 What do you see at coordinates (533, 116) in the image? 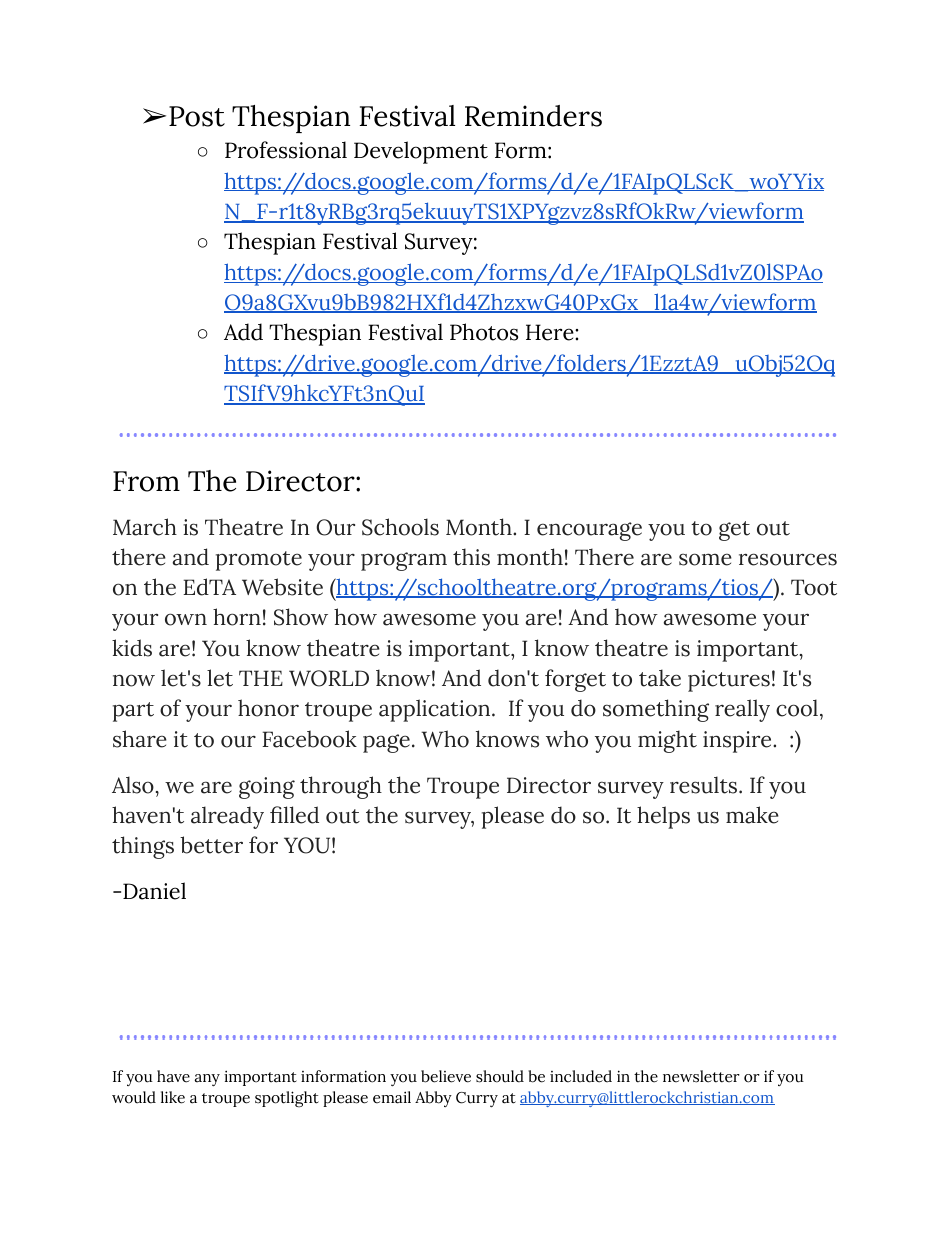
I see `Reminders` at bounding box center [533, 116].
